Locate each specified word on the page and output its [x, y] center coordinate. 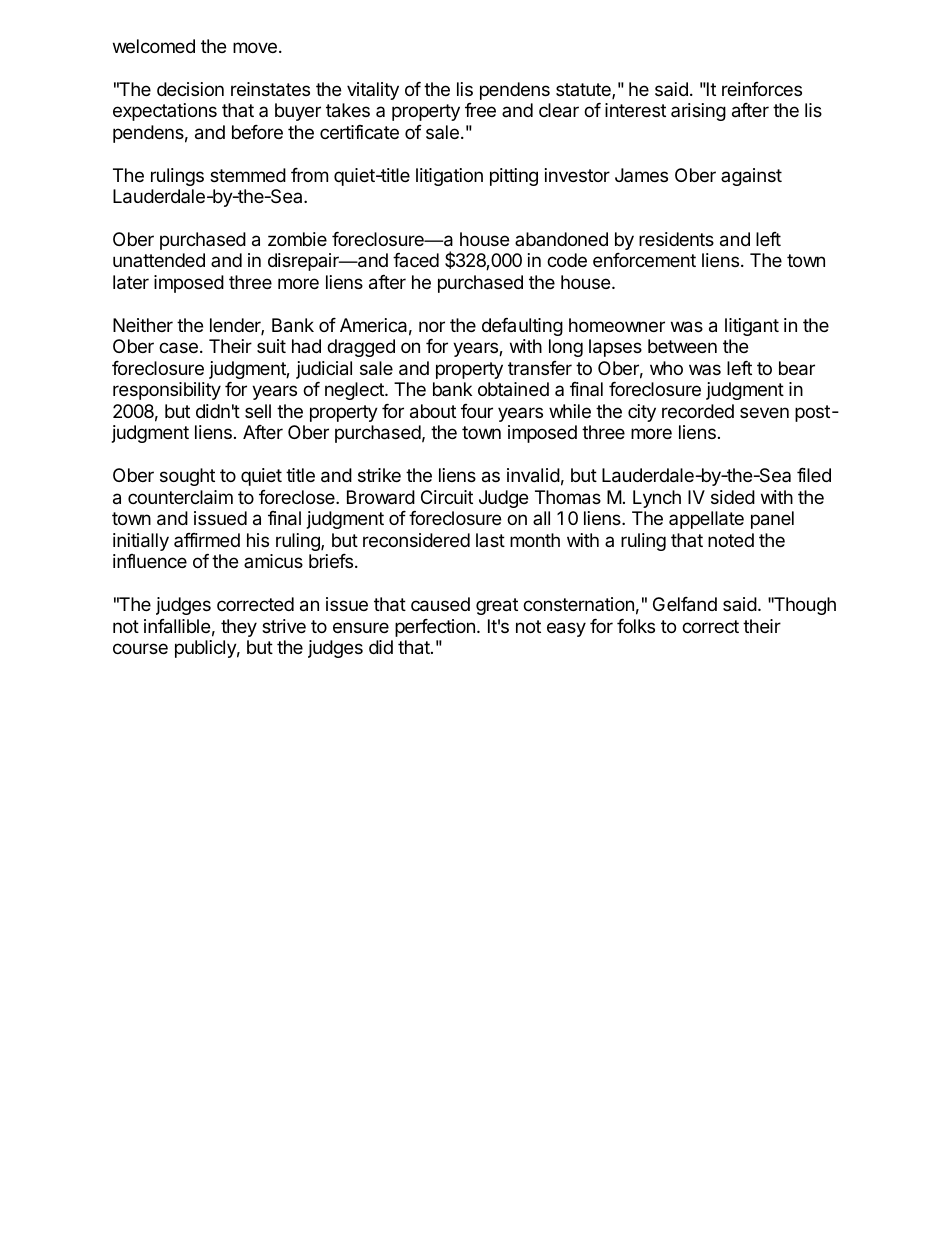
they [239, 628]
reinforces [762, 89]
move [255, 47]
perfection [435, 628]
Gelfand [685, 604]
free [480, 110]
